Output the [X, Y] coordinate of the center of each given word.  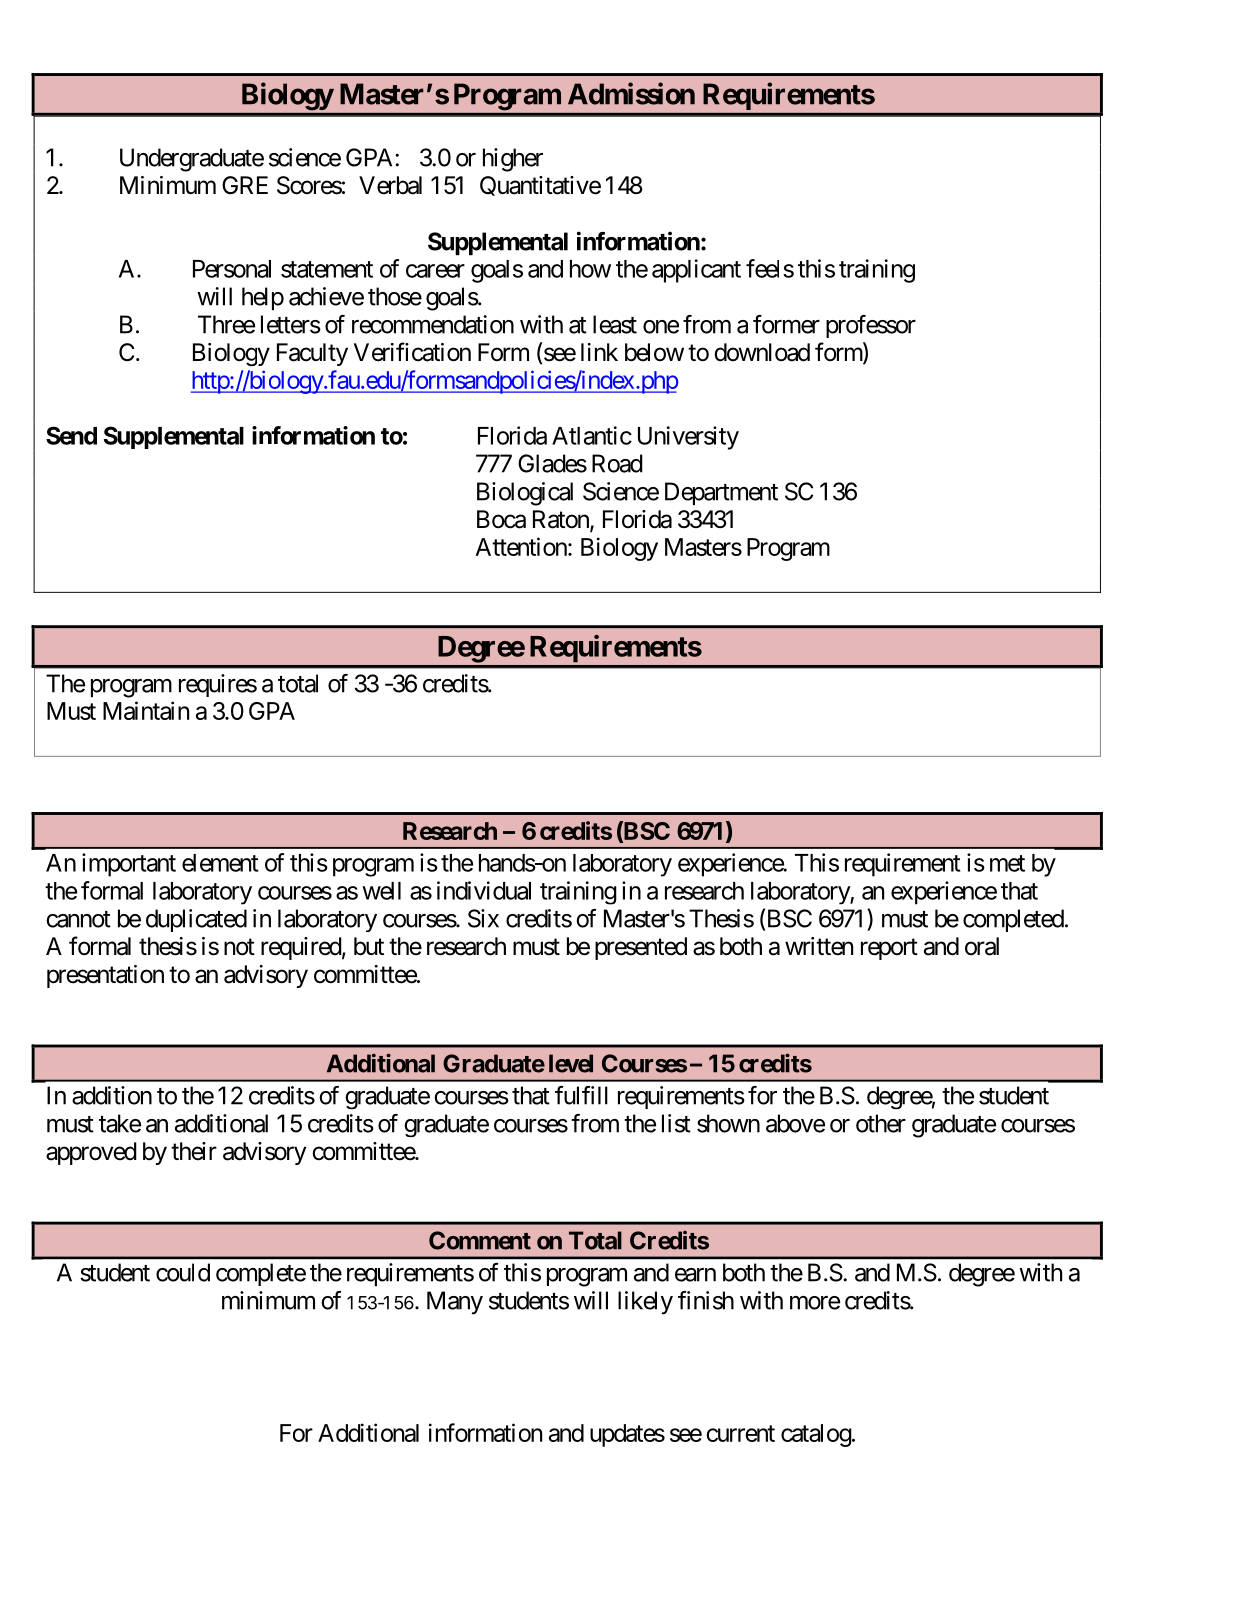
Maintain [146, 710]
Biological [525, 494]
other [881, 1123]
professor [871, 326]
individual [484, 890]
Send [71, 435]
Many [455, 1303]
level [571, 1063]
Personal [232, 269]
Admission [631, 93]
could [183, 1272]
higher [513, 160]
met [1007, 863]
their [194, 1151]
